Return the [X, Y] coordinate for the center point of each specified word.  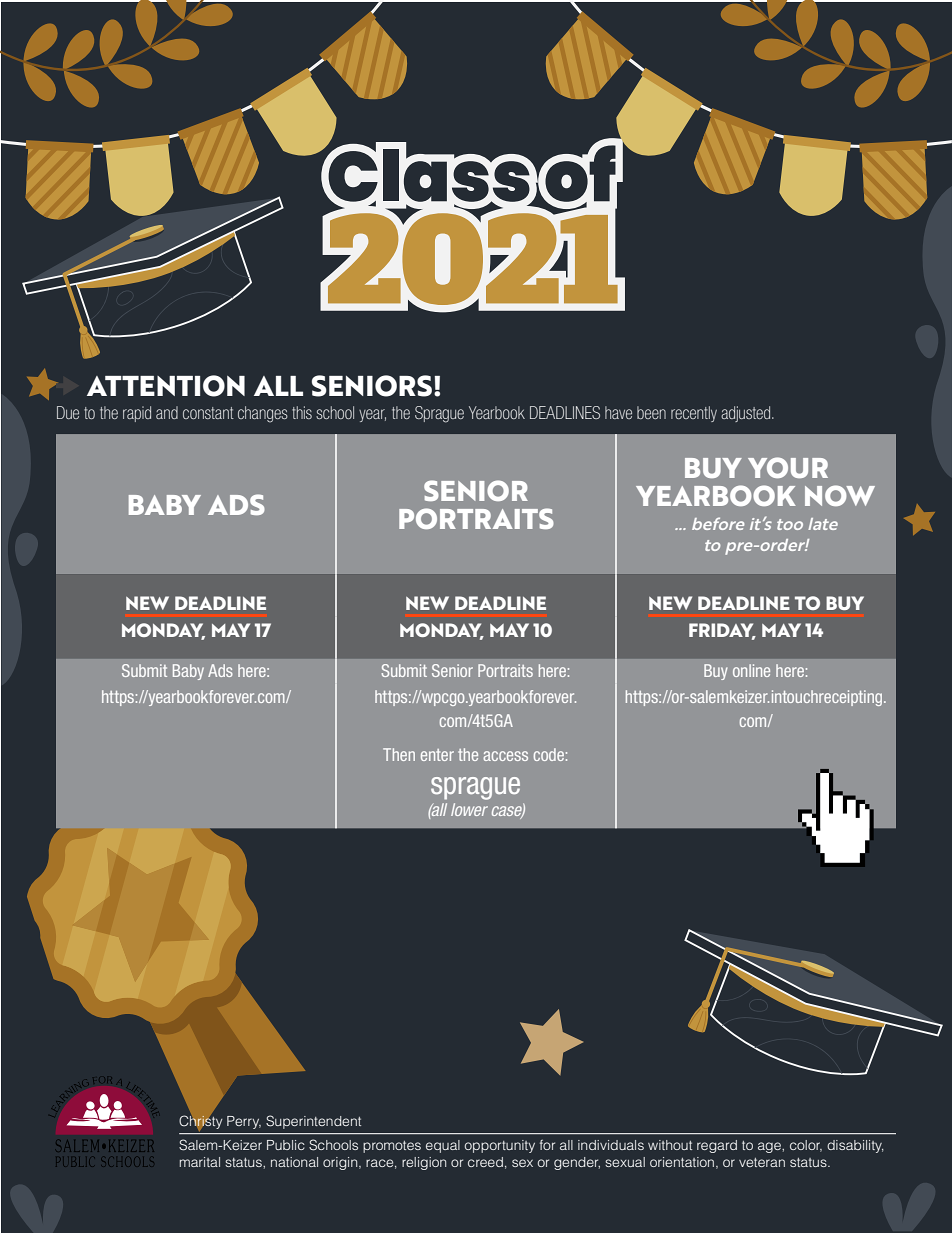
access [505, 756]
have [618, 412]
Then [399, 754]
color [806, 1146]
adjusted [747, 414]
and [167, 412]
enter [437, 755]
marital [200, 1162]
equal [443, 1146]
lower [469, 809]
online [751, 670]
